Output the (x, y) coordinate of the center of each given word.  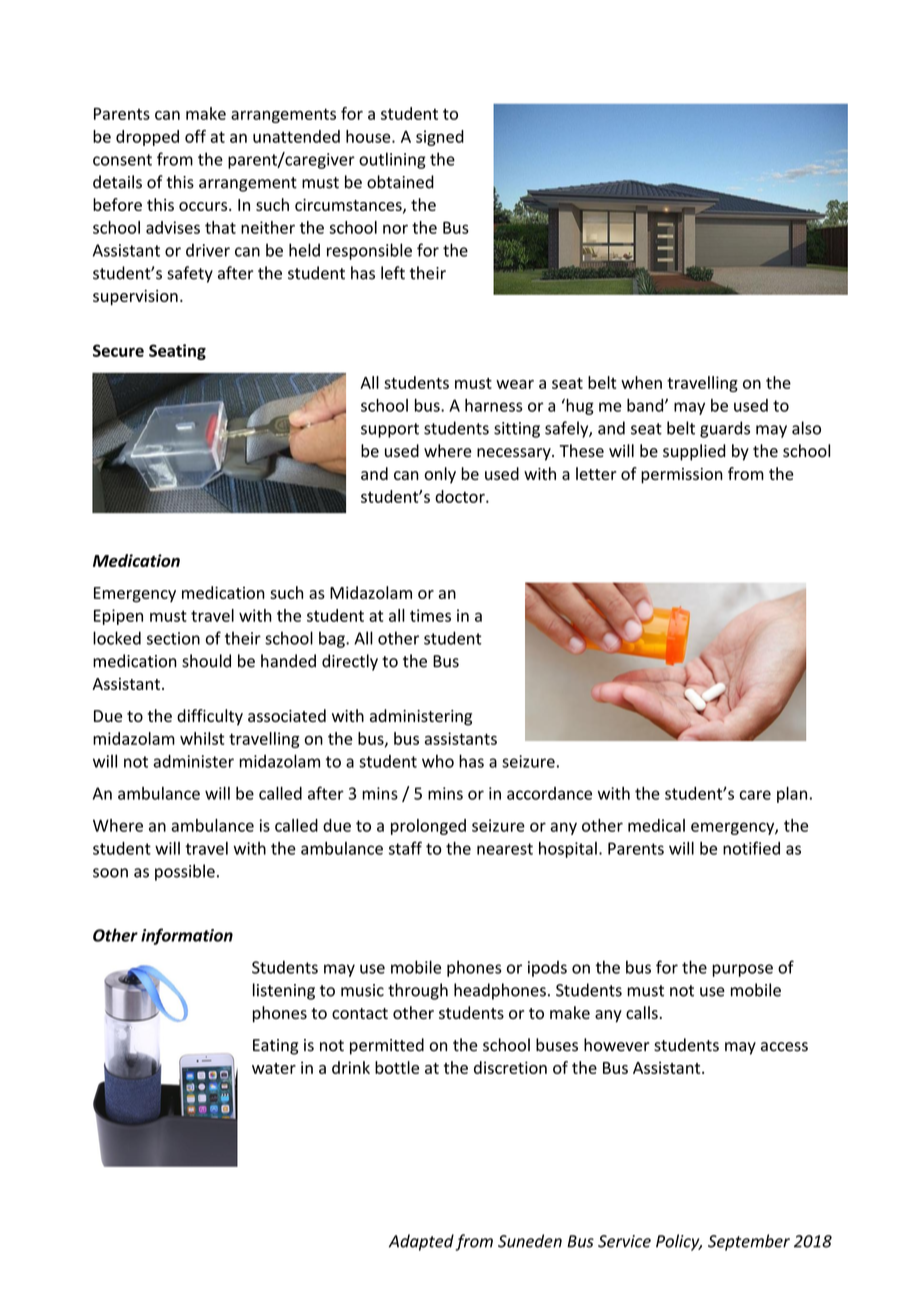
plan (792, 795)
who (438, 761)
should (206, 661)
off (195, 136)
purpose (742, 970)
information (187, 936)
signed (440, 138)
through (418, 991)
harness (493, 405)
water (274, 1068)
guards (725, 429)
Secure (118, 350)
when (641, 382)
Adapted (421, 1242)
